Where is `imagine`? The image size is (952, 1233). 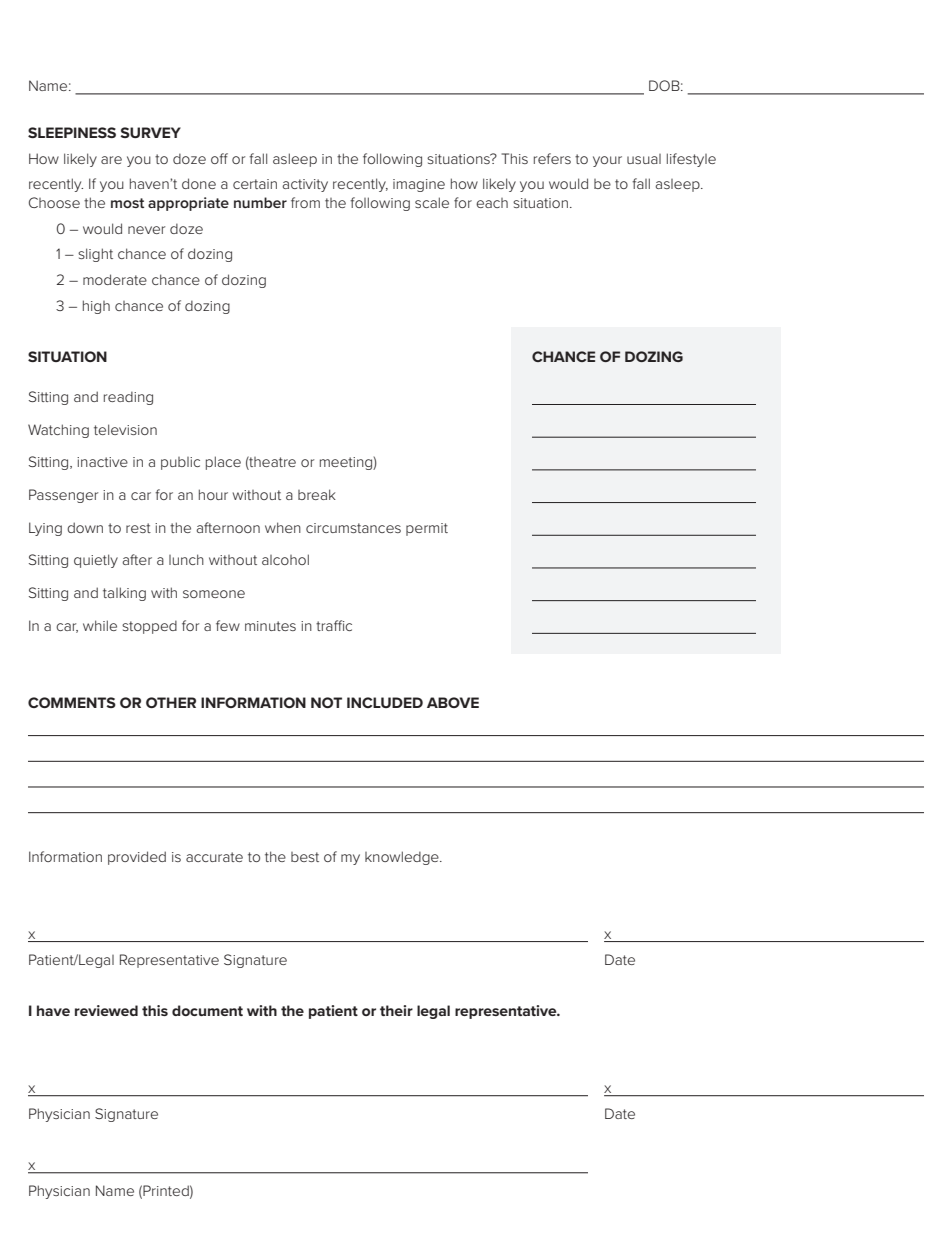 imagine is located at coordinates (419, 185).
